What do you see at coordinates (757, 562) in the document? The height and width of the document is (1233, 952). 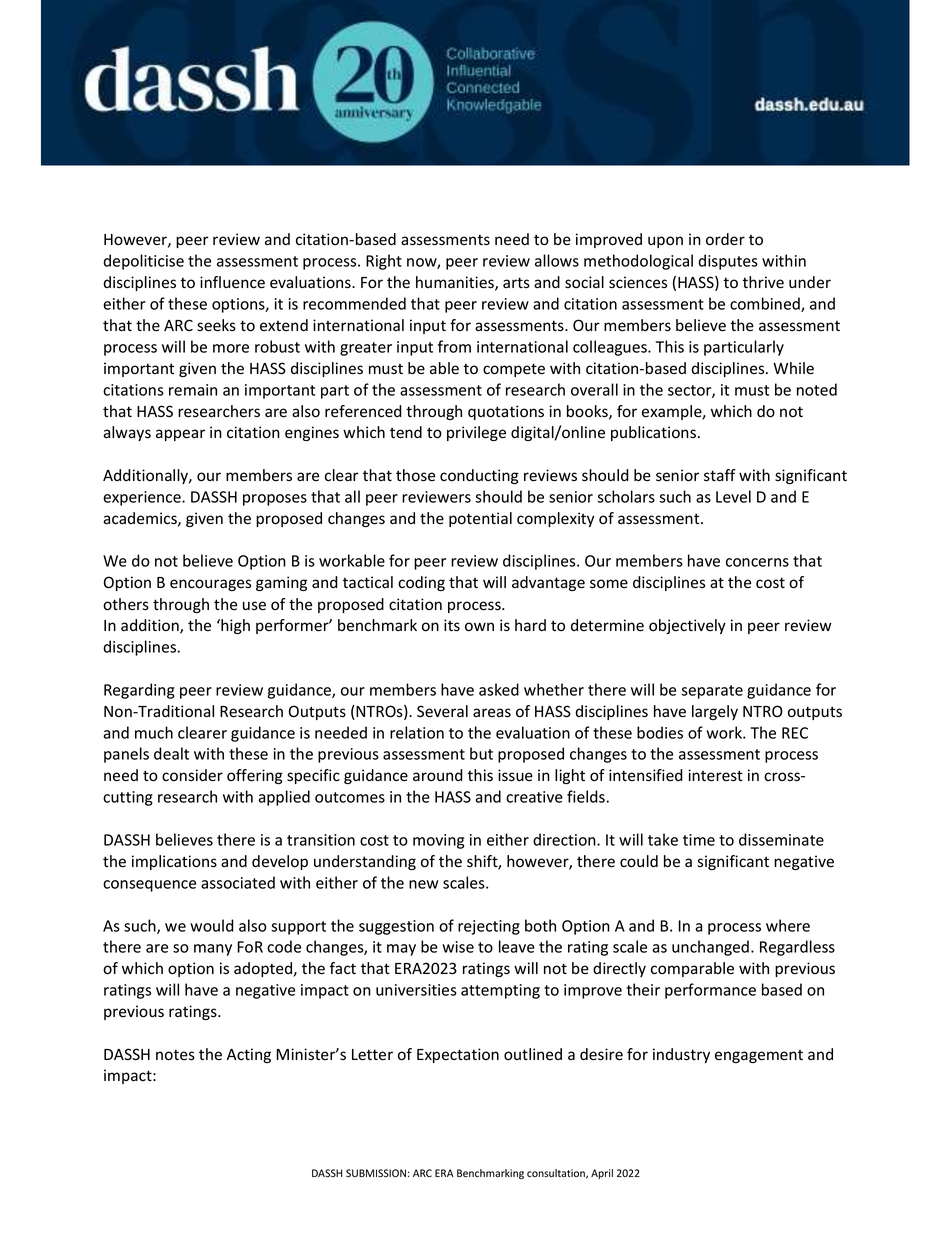 I see `concerns` at bounding box center [757, 562].
